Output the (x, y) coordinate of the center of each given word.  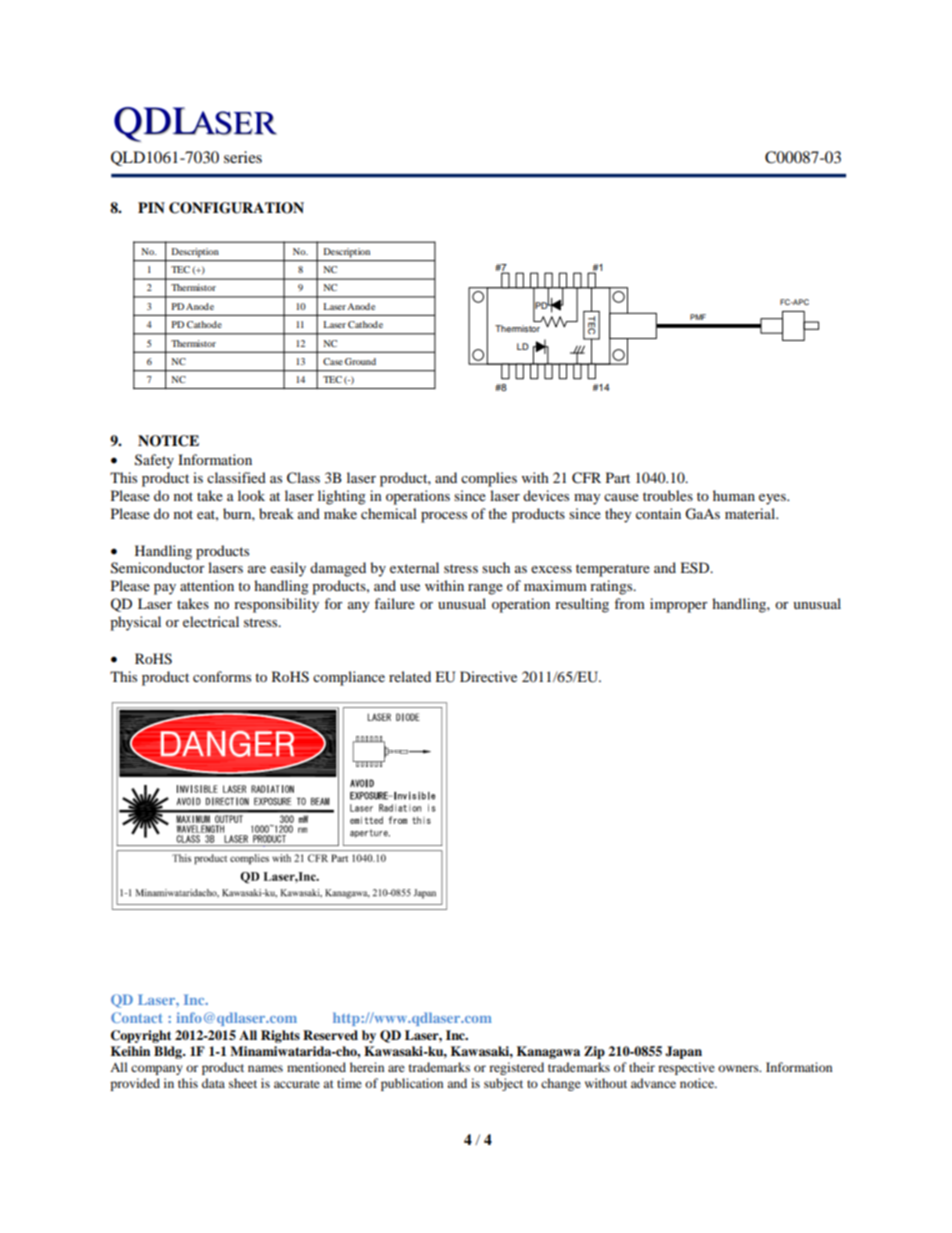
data (213, 1083)
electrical (211, 621)
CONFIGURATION (236, 208)
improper (679, 605)
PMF (698, 317)
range (485, 589)
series (243, 157)
